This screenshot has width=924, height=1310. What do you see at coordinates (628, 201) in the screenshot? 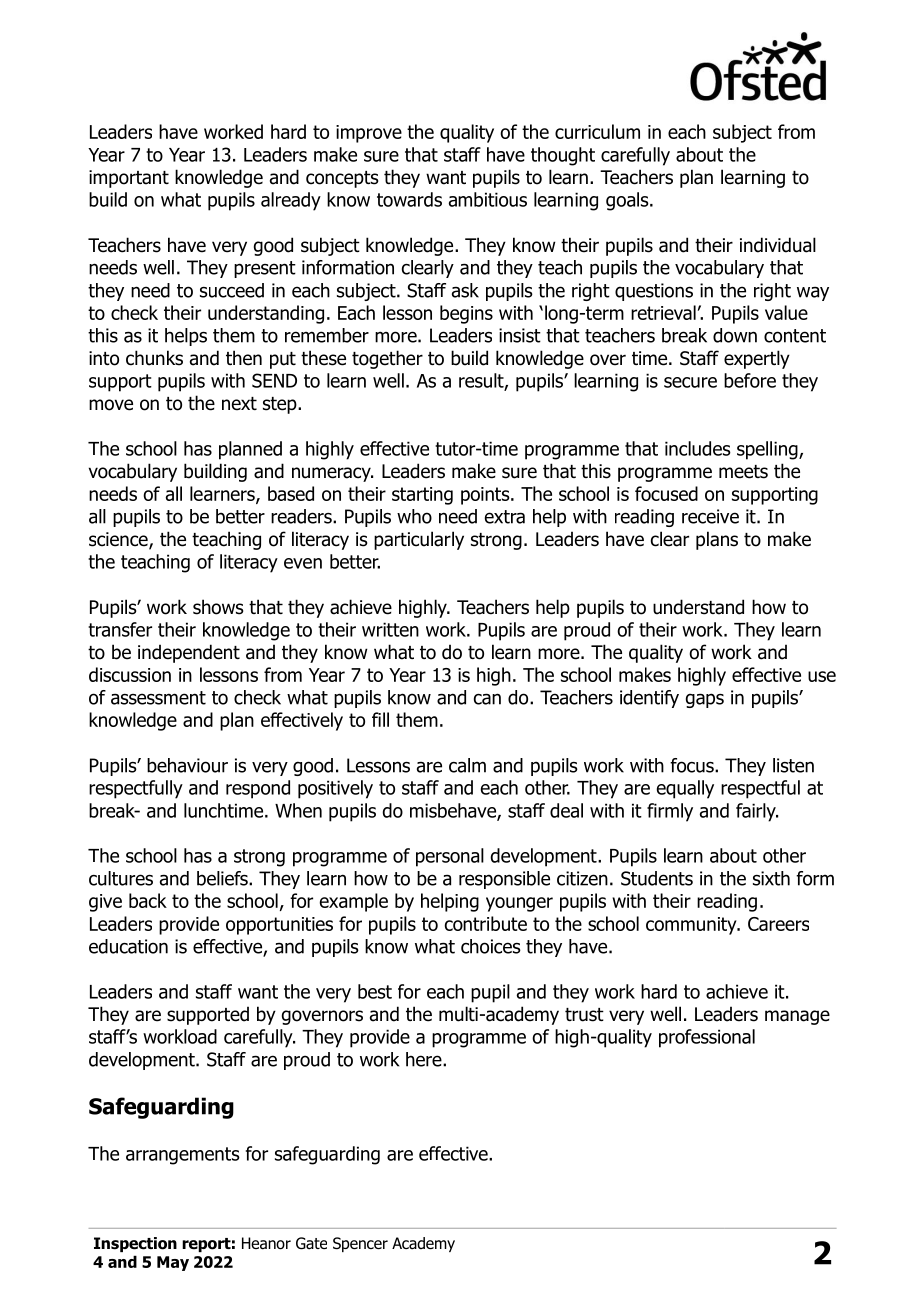
I see `goals` at bounding box center [628, 201].
